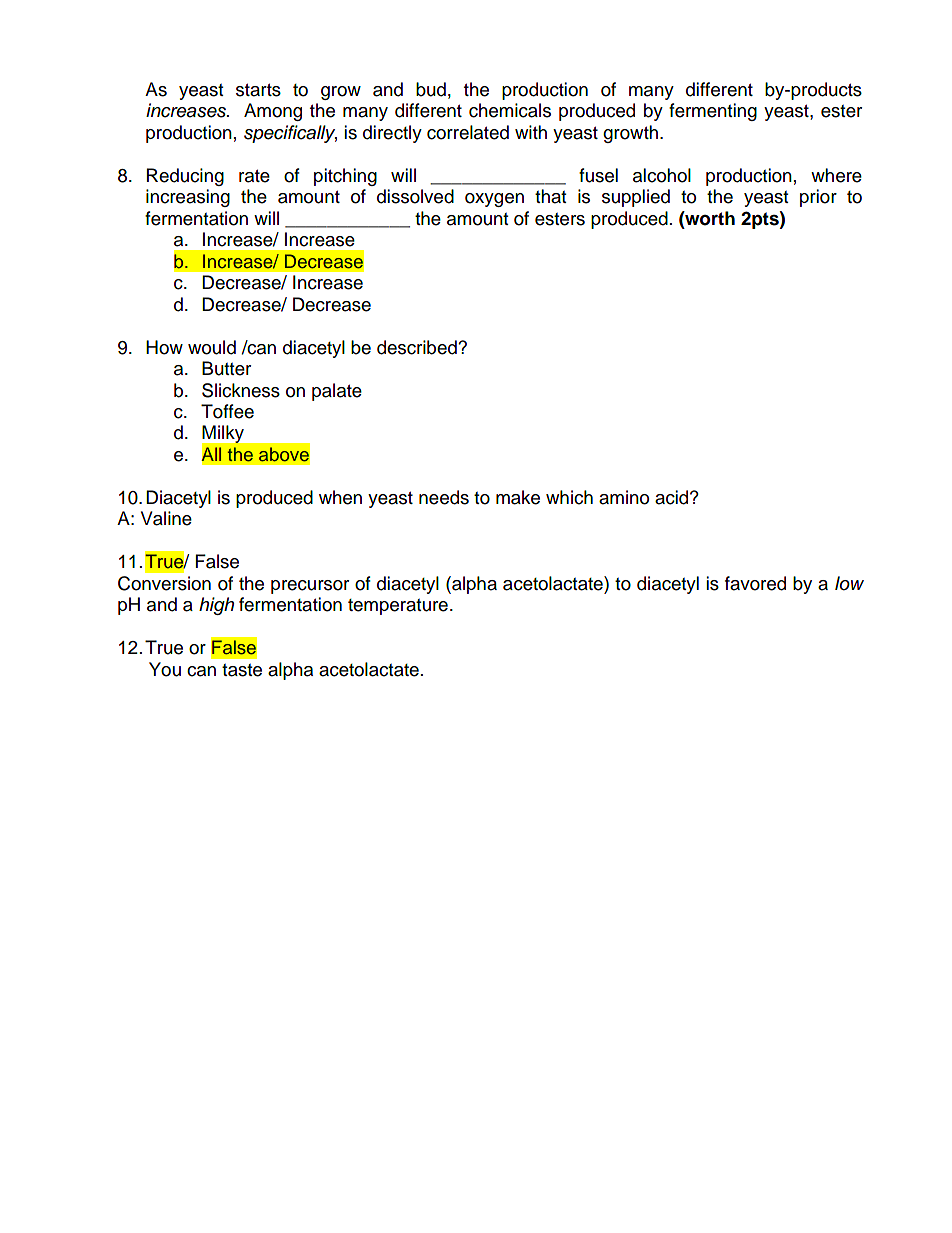 The image size is (952, 1233). I want to click on prior, so click(818, 198).
